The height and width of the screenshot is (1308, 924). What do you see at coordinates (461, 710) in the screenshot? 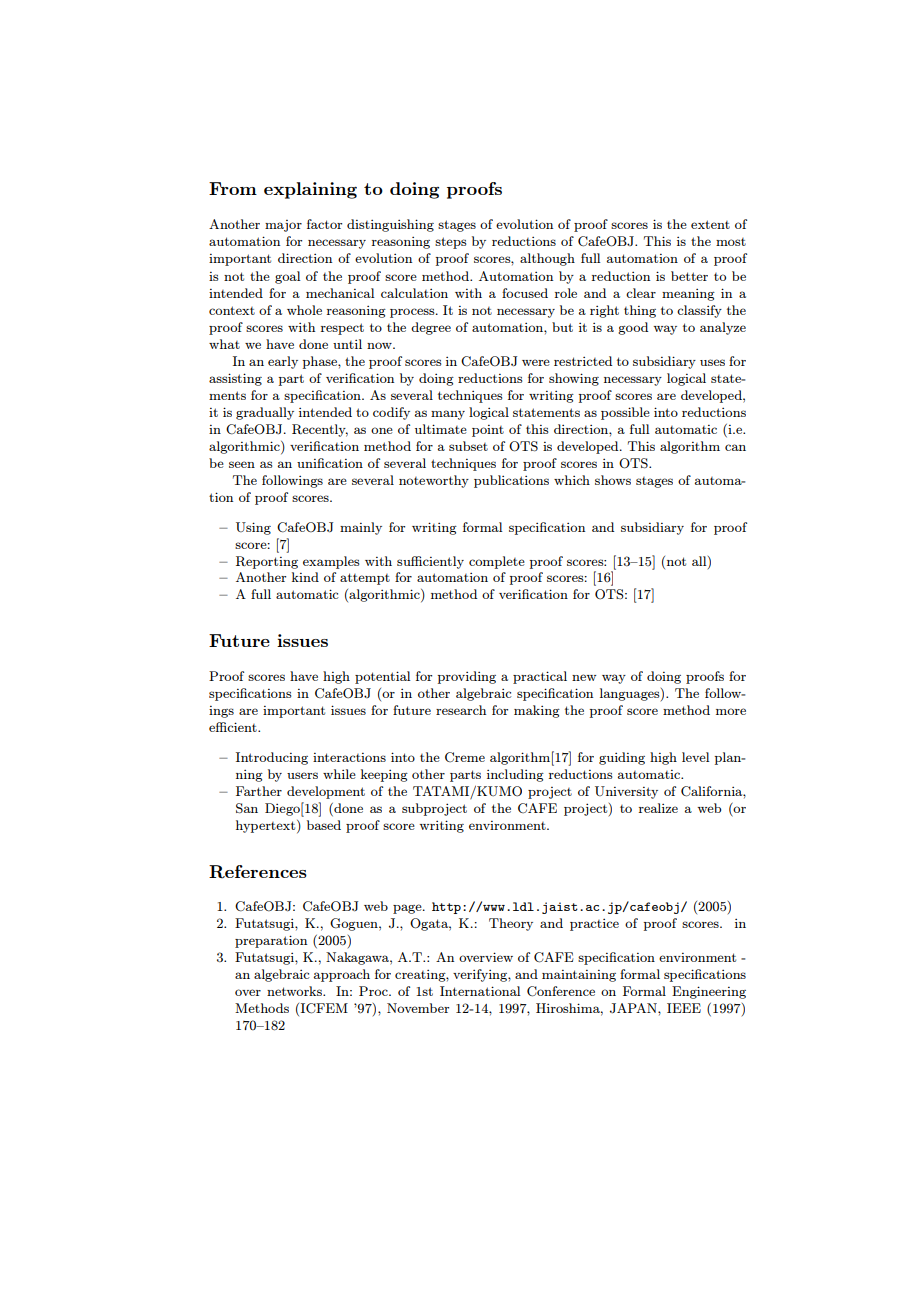
I see `research` at bounding box center [461, 710].
